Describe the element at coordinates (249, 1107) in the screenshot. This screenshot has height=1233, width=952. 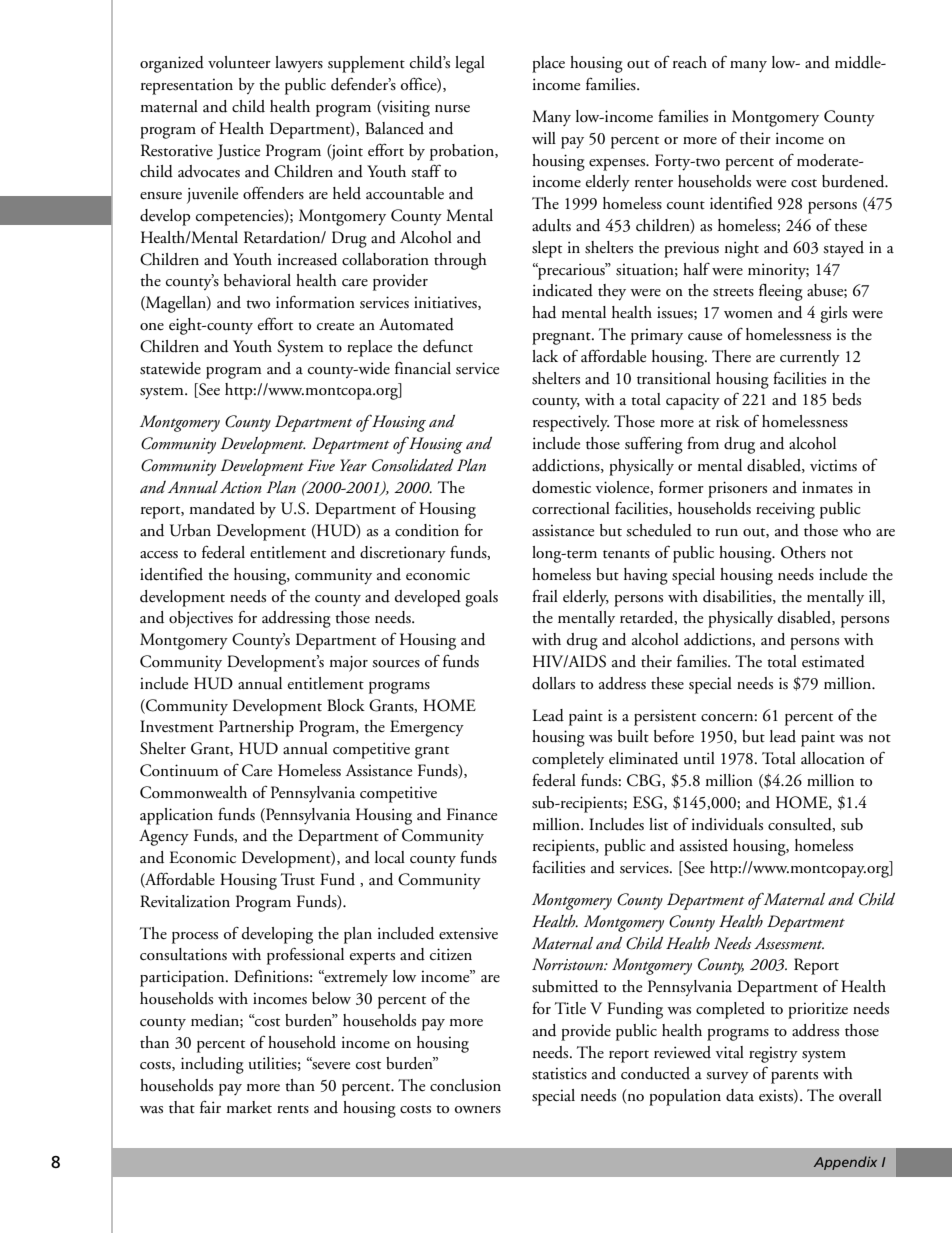
I see `market` at that location.
